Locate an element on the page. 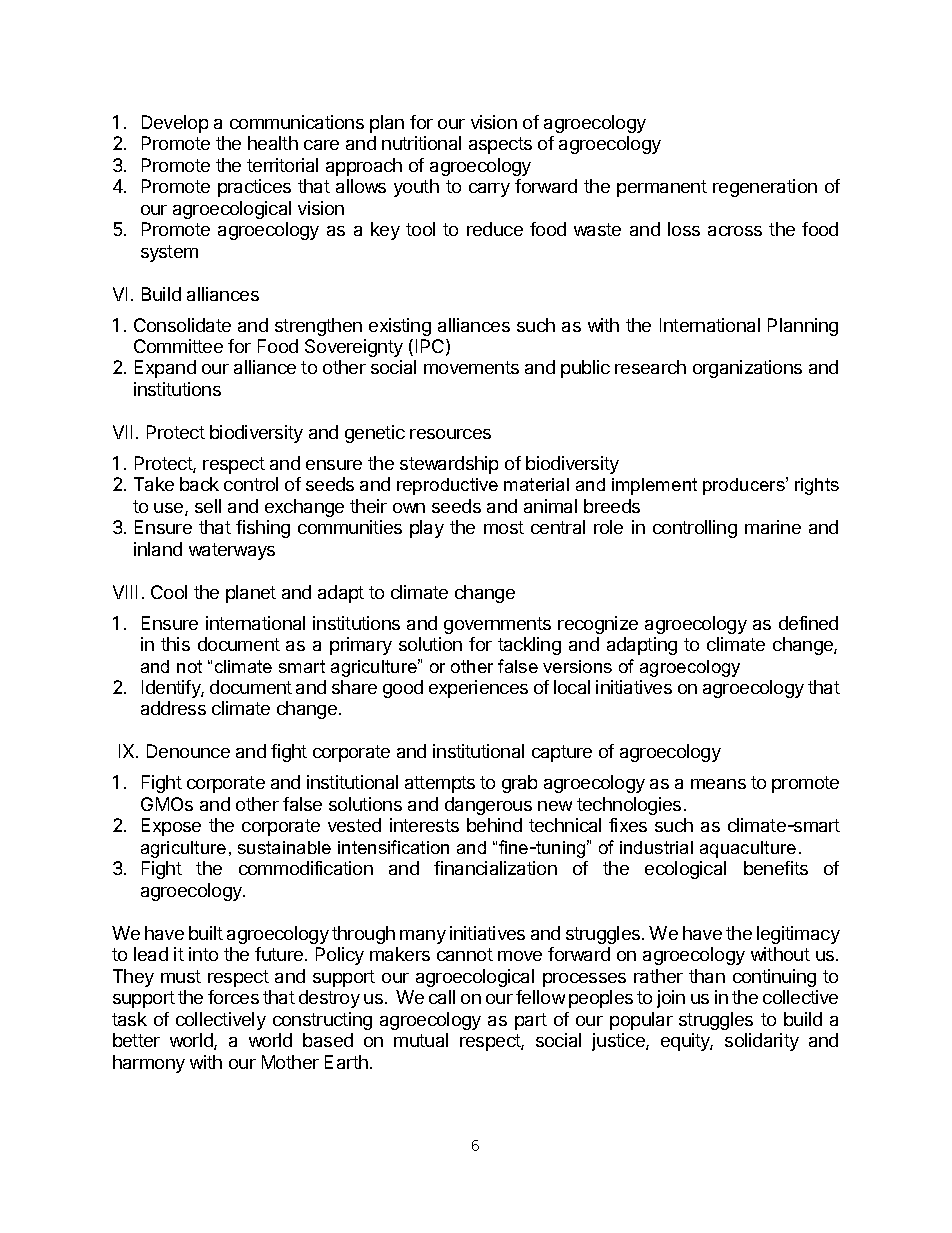 Image resolution: width=952 pixels, height=1233 pixels. marine is located at coordinates (773, 527).
